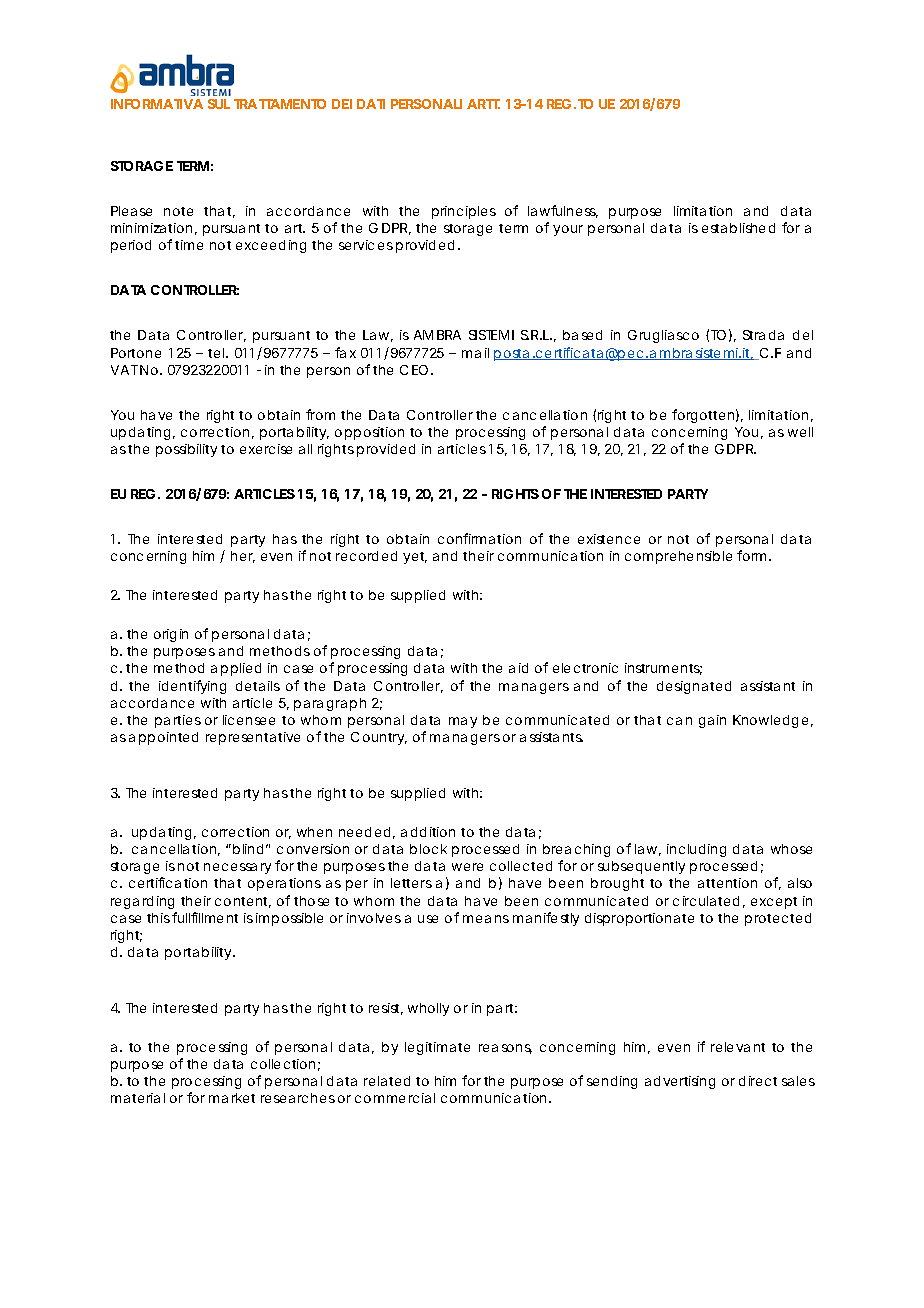 Image resolution: width=924 pixels, height=1308 pixels. What do you see at coordinates (219, 104) in the screenshot?
I see `SUL` at bounding box center [219, 104].
